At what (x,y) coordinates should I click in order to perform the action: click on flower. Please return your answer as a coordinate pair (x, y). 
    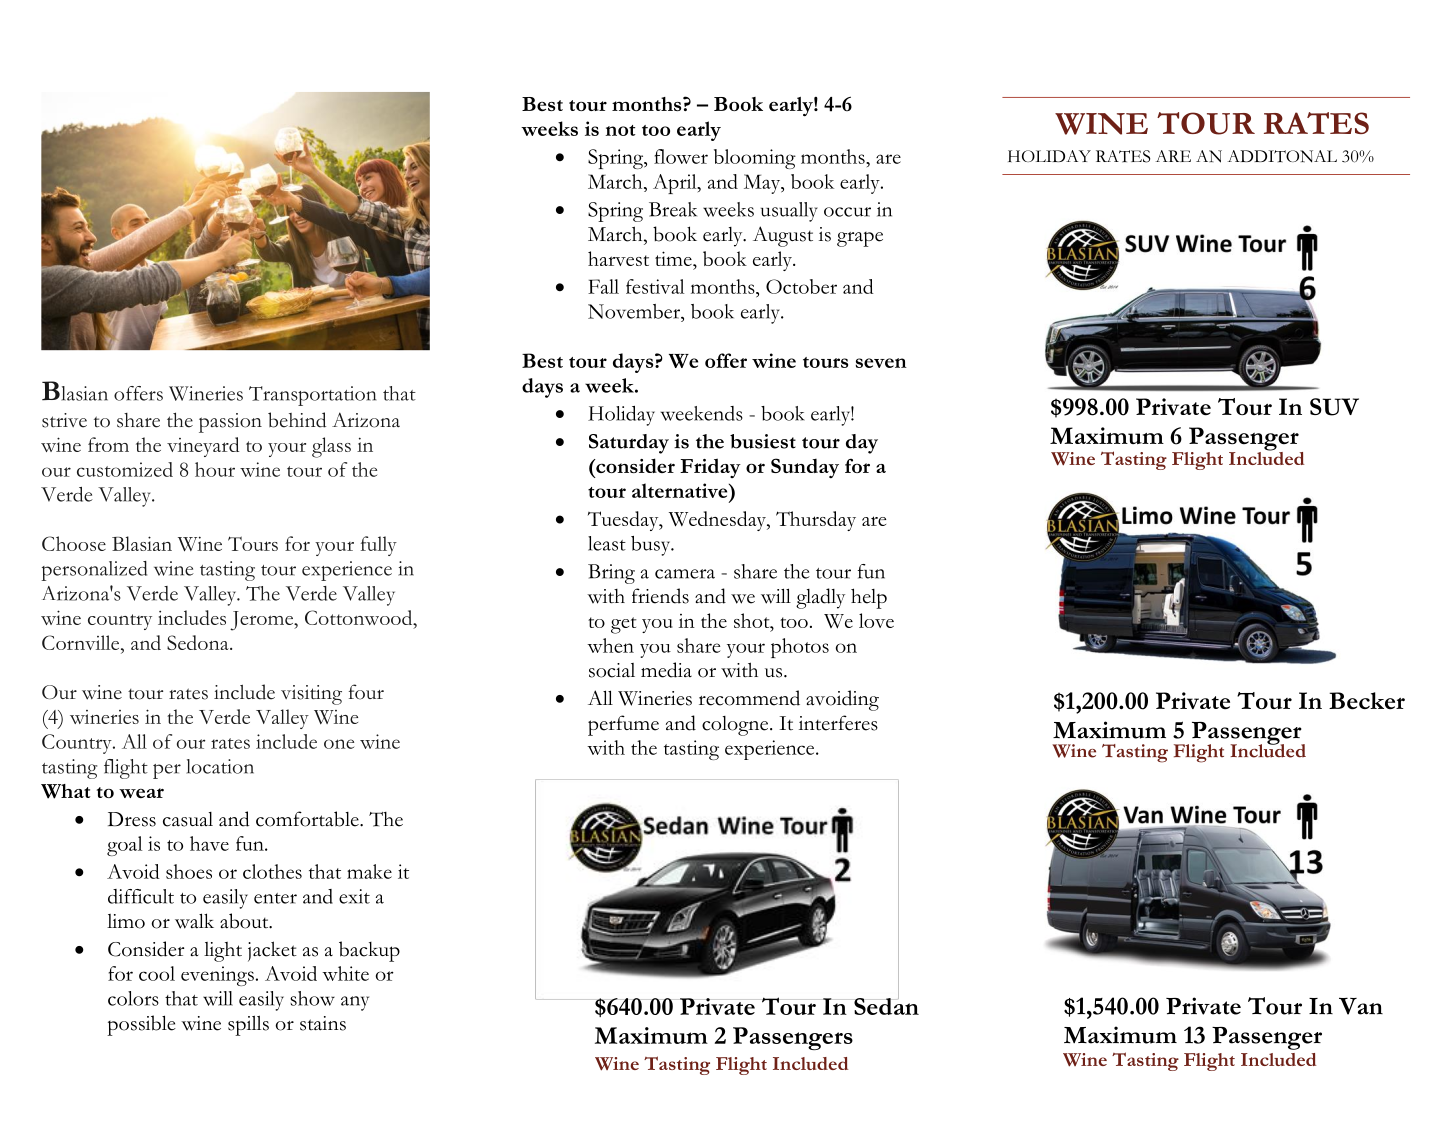
    Looking at the image, I should click on (681, 156).
